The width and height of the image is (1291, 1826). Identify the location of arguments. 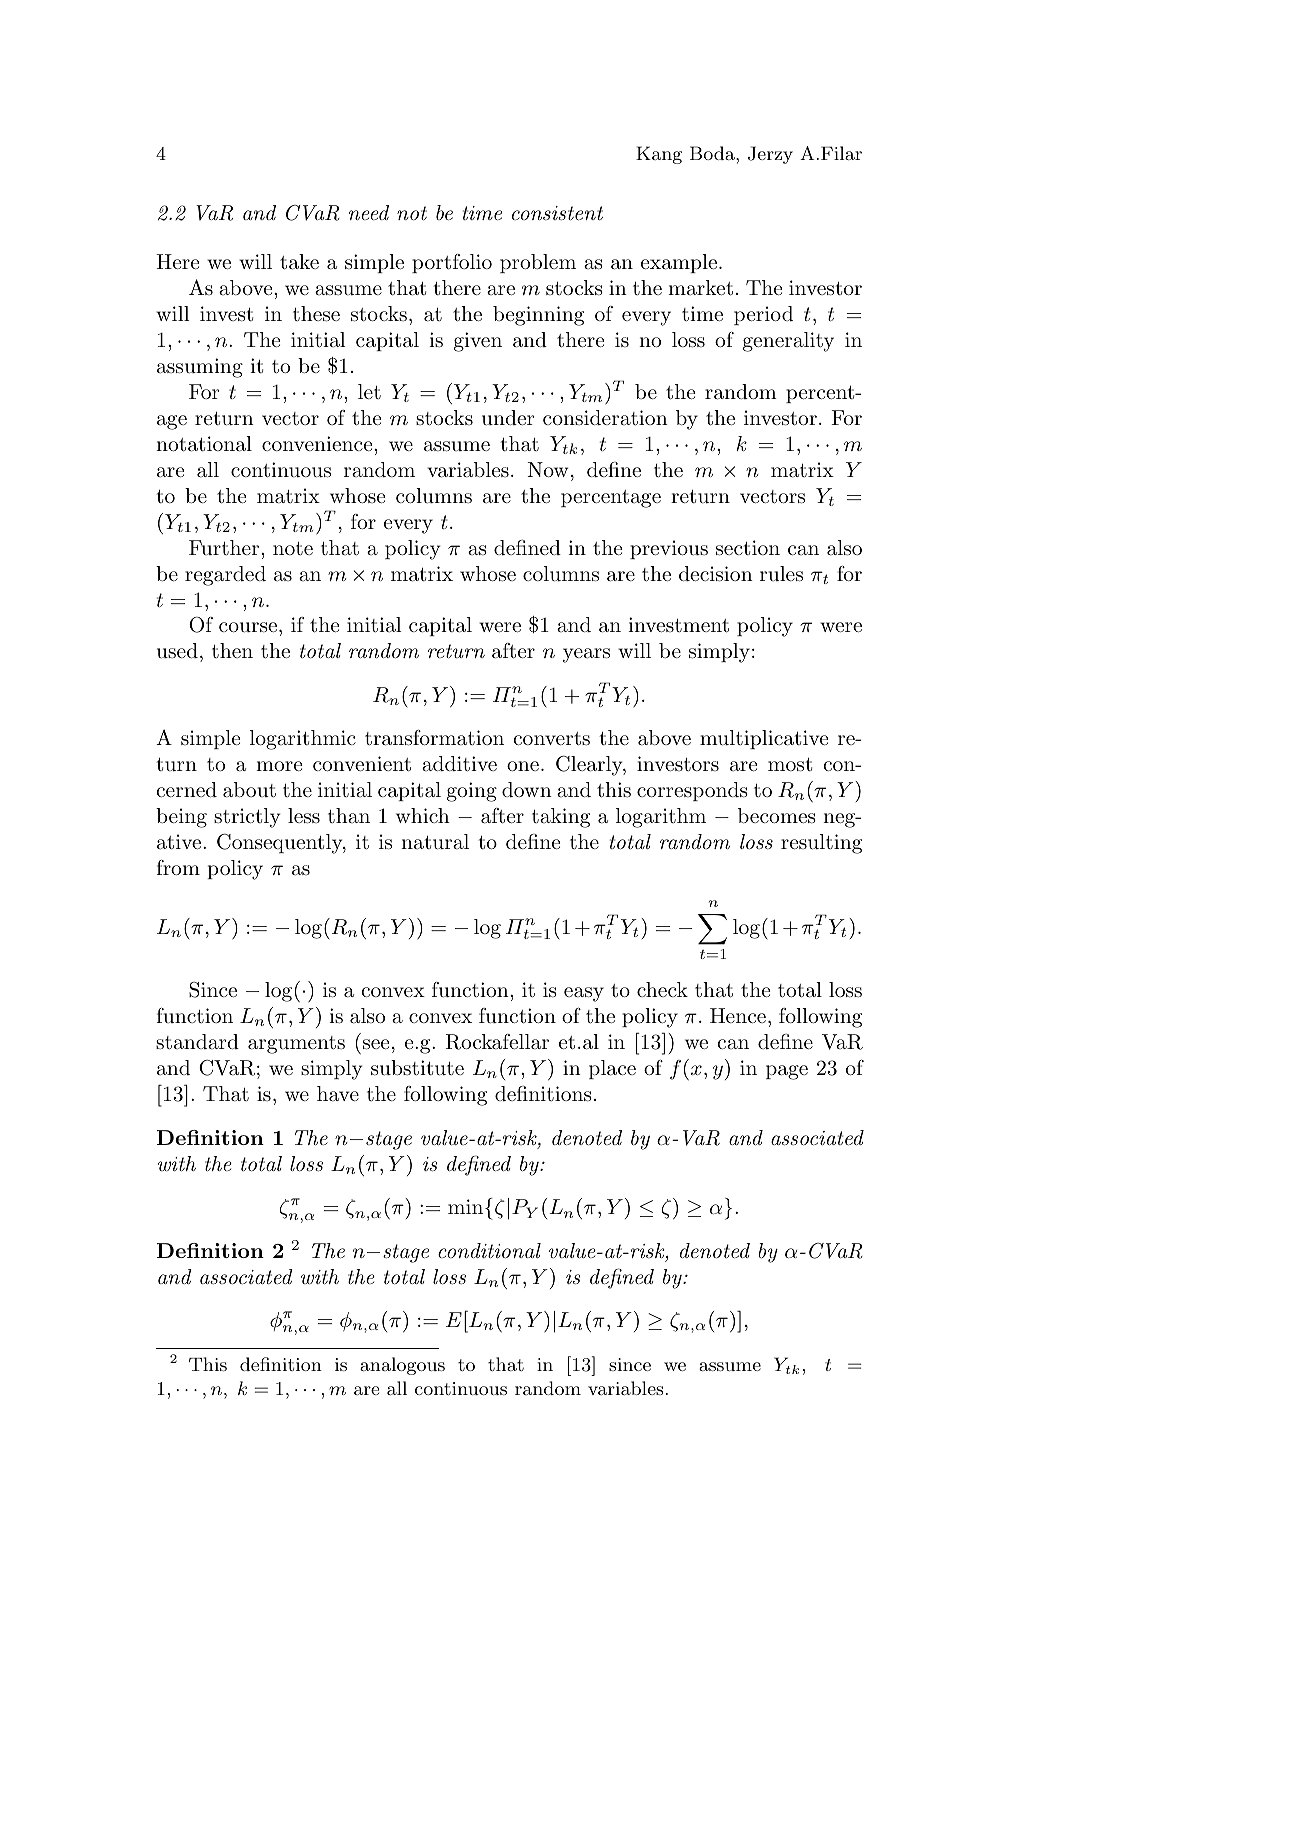
(296, 1045).
